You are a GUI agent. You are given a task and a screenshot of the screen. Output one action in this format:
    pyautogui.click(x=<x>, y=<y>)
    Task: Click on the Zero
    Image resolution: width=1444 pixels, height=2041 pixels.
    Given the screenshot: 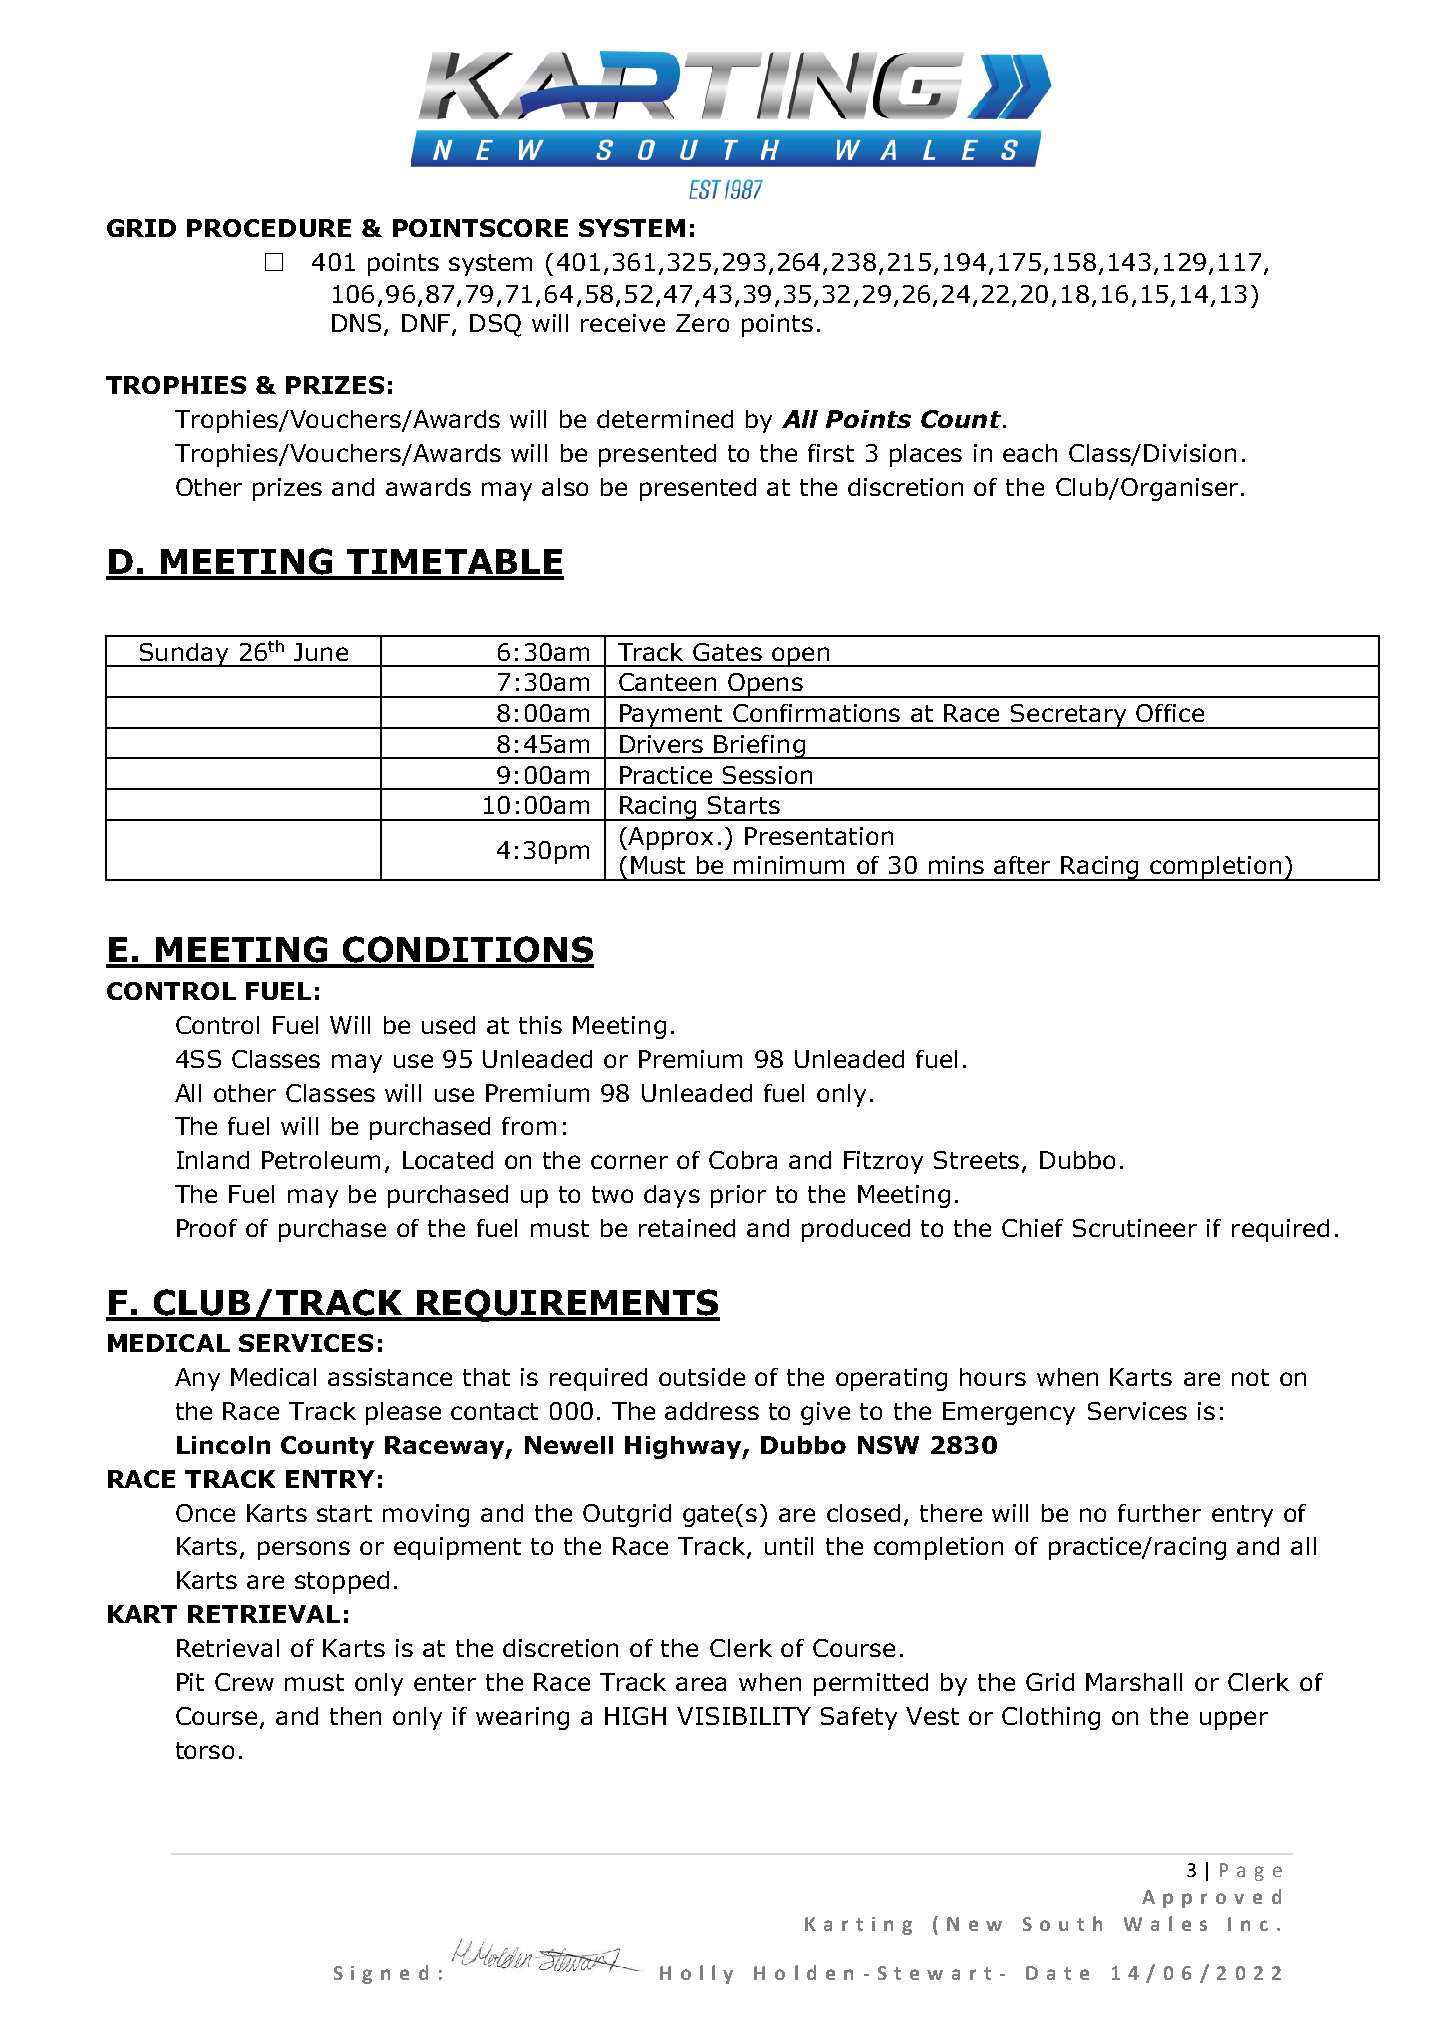 What is the action you would take?
    pyautogui.click(x=702, y=323)
